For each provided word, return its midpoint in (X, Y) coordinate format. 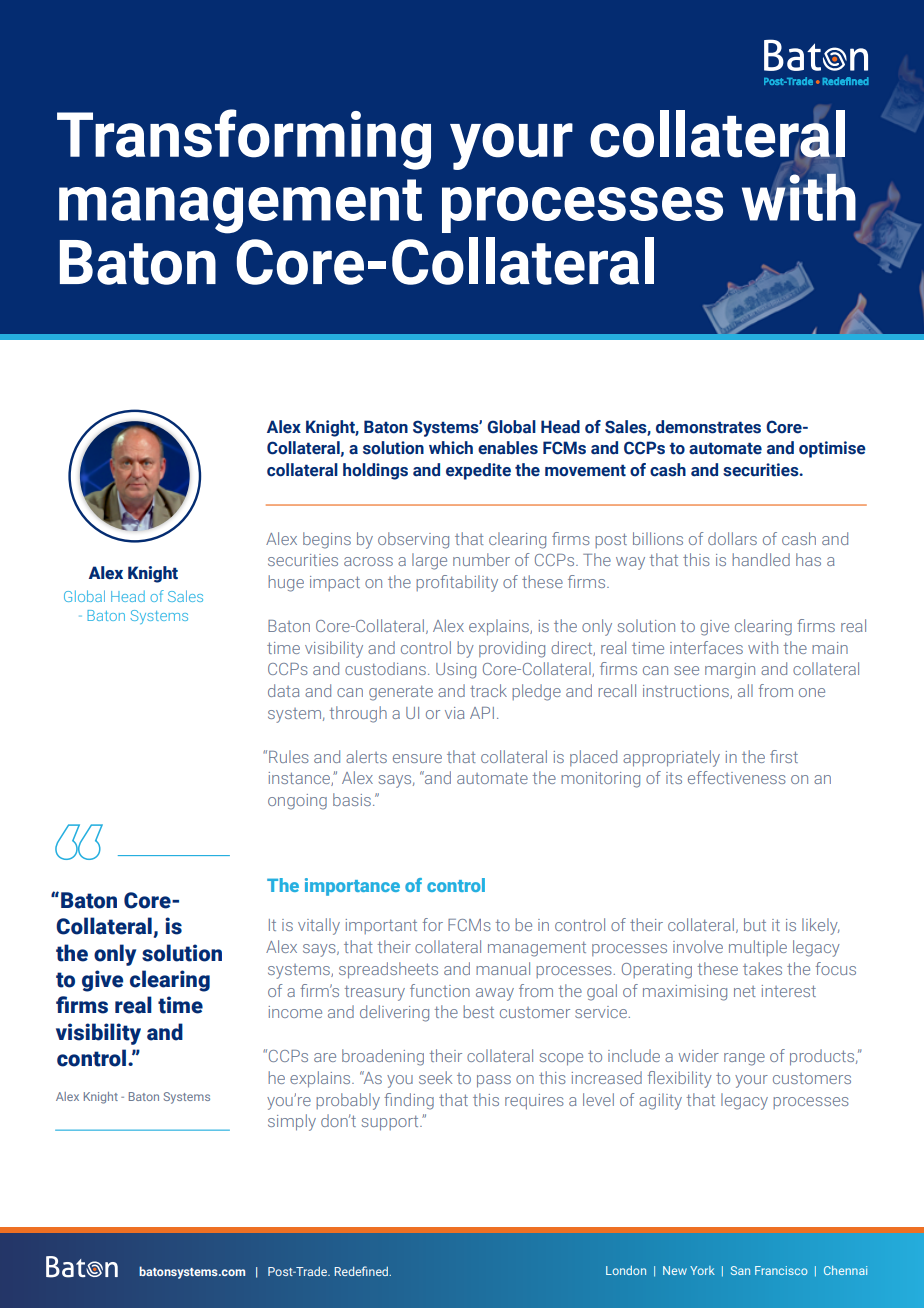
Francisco (781, 1270)
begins (327, 540)
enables (508, 448)
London (626, 1270)
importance (352, 887)
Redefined (363, 1271)
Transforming (244, 139)
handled (761, 559)
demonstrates (708, 427)
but (755, 924)
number (481, 559)
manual (503, 968)
